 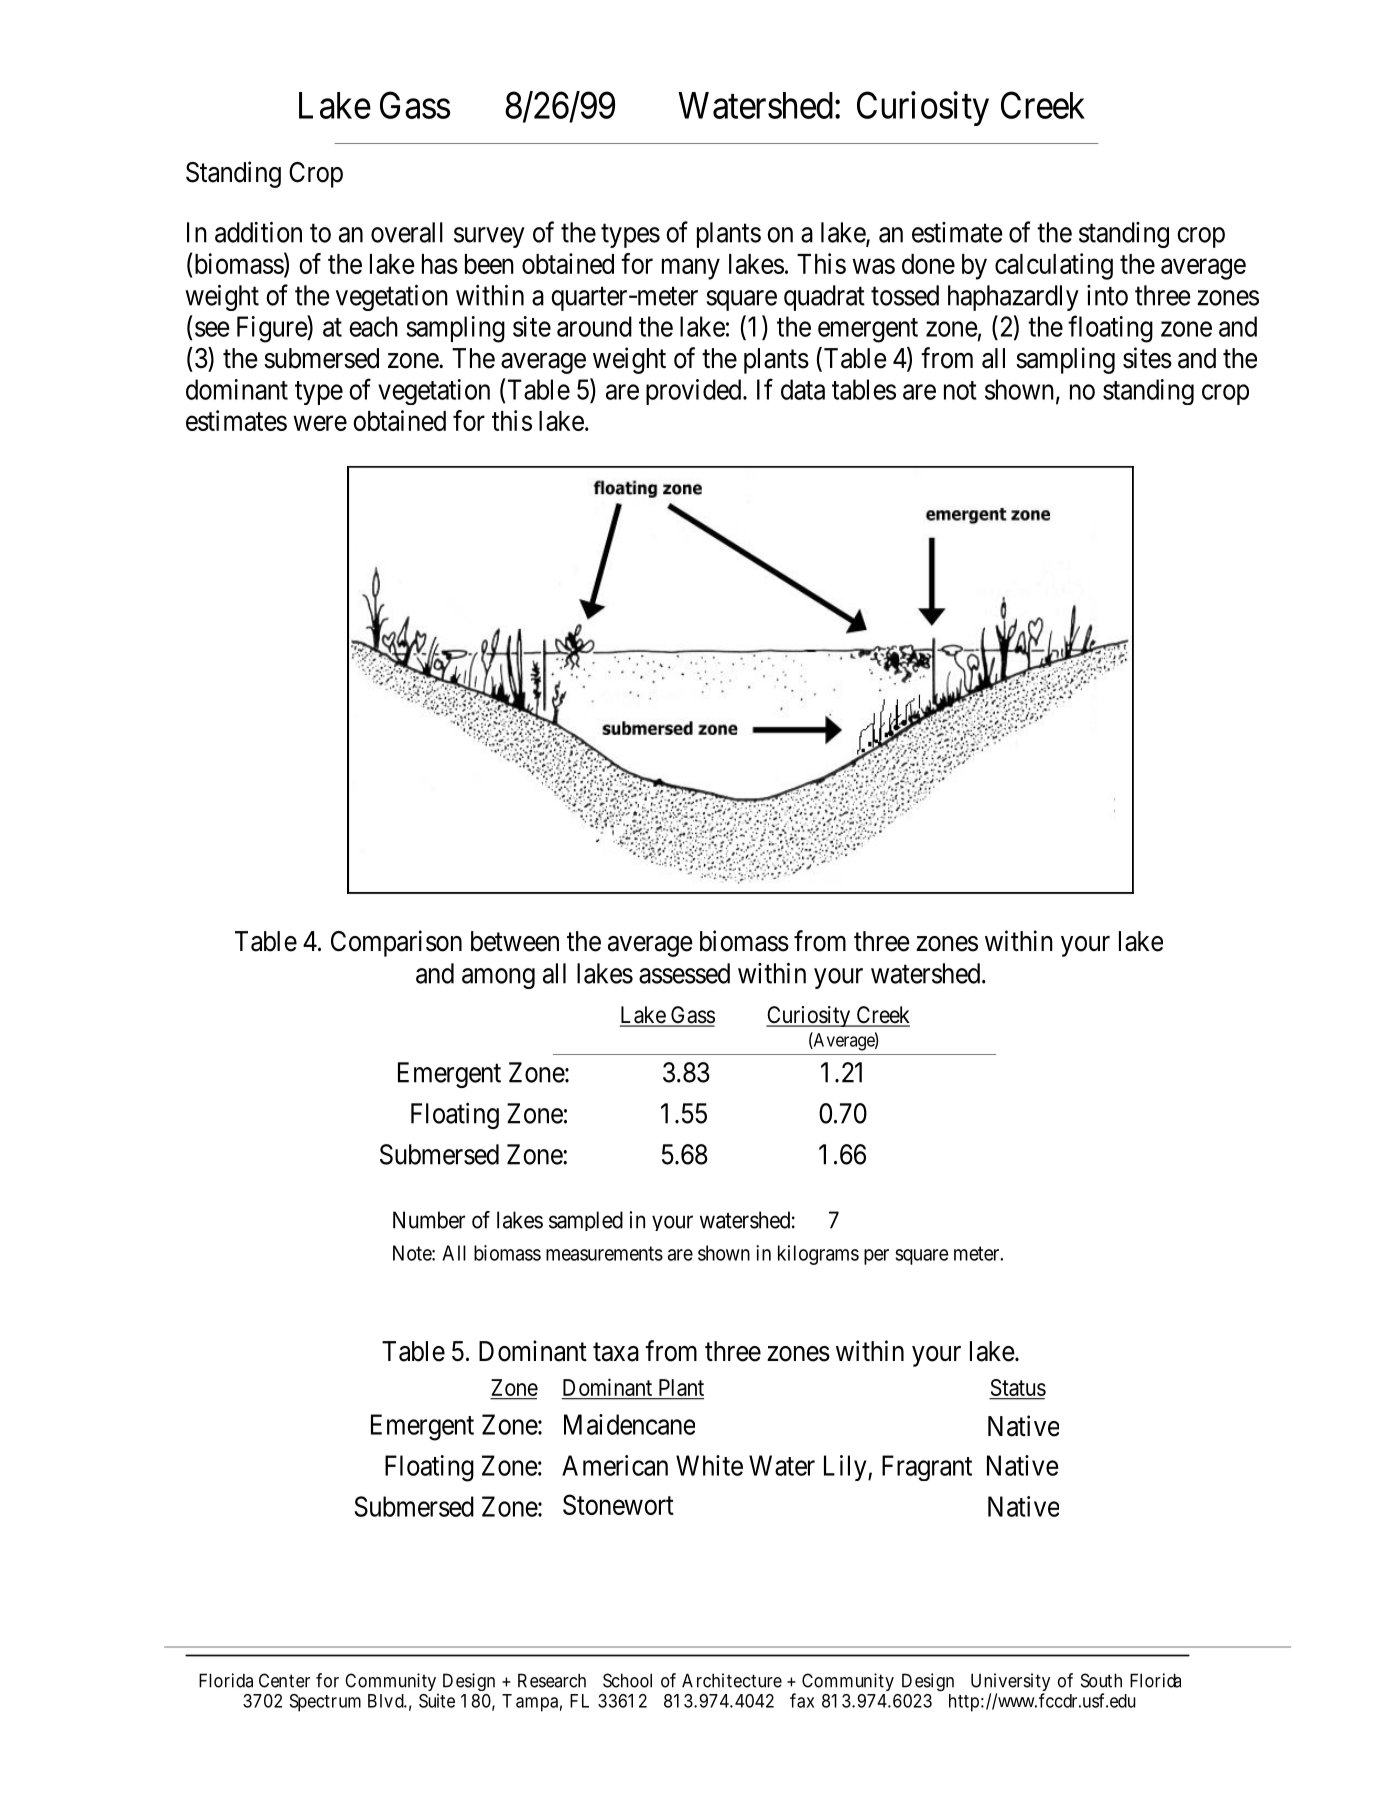 What do you see at coordinates (876, 1257) in the image?
I see `per` at bounding box center [876, 1257].
